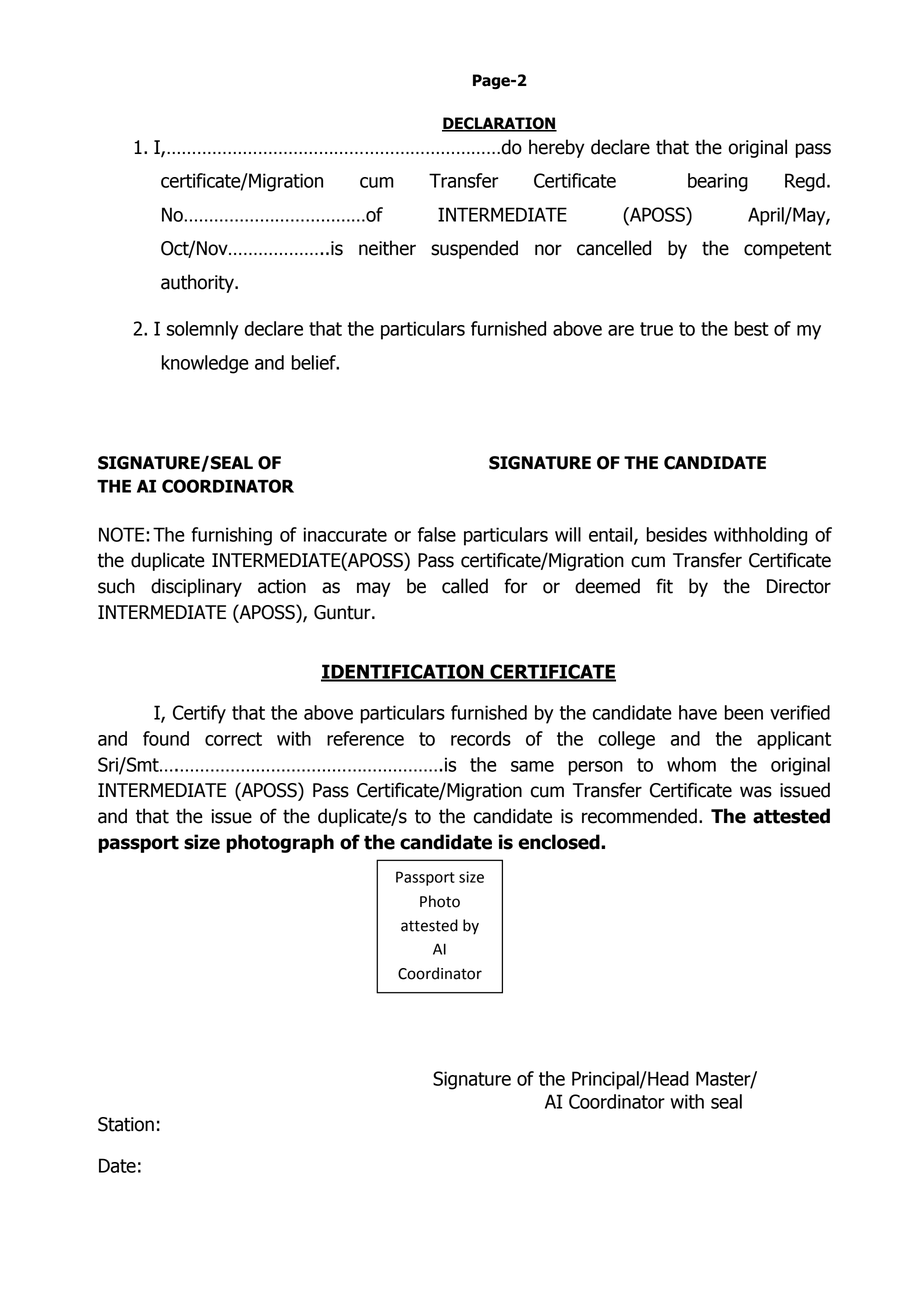 This screenshot has width=924, height=1308. Describe the element at coordinates (718, 182) in the screenshot. I see `bearing` at that location.
